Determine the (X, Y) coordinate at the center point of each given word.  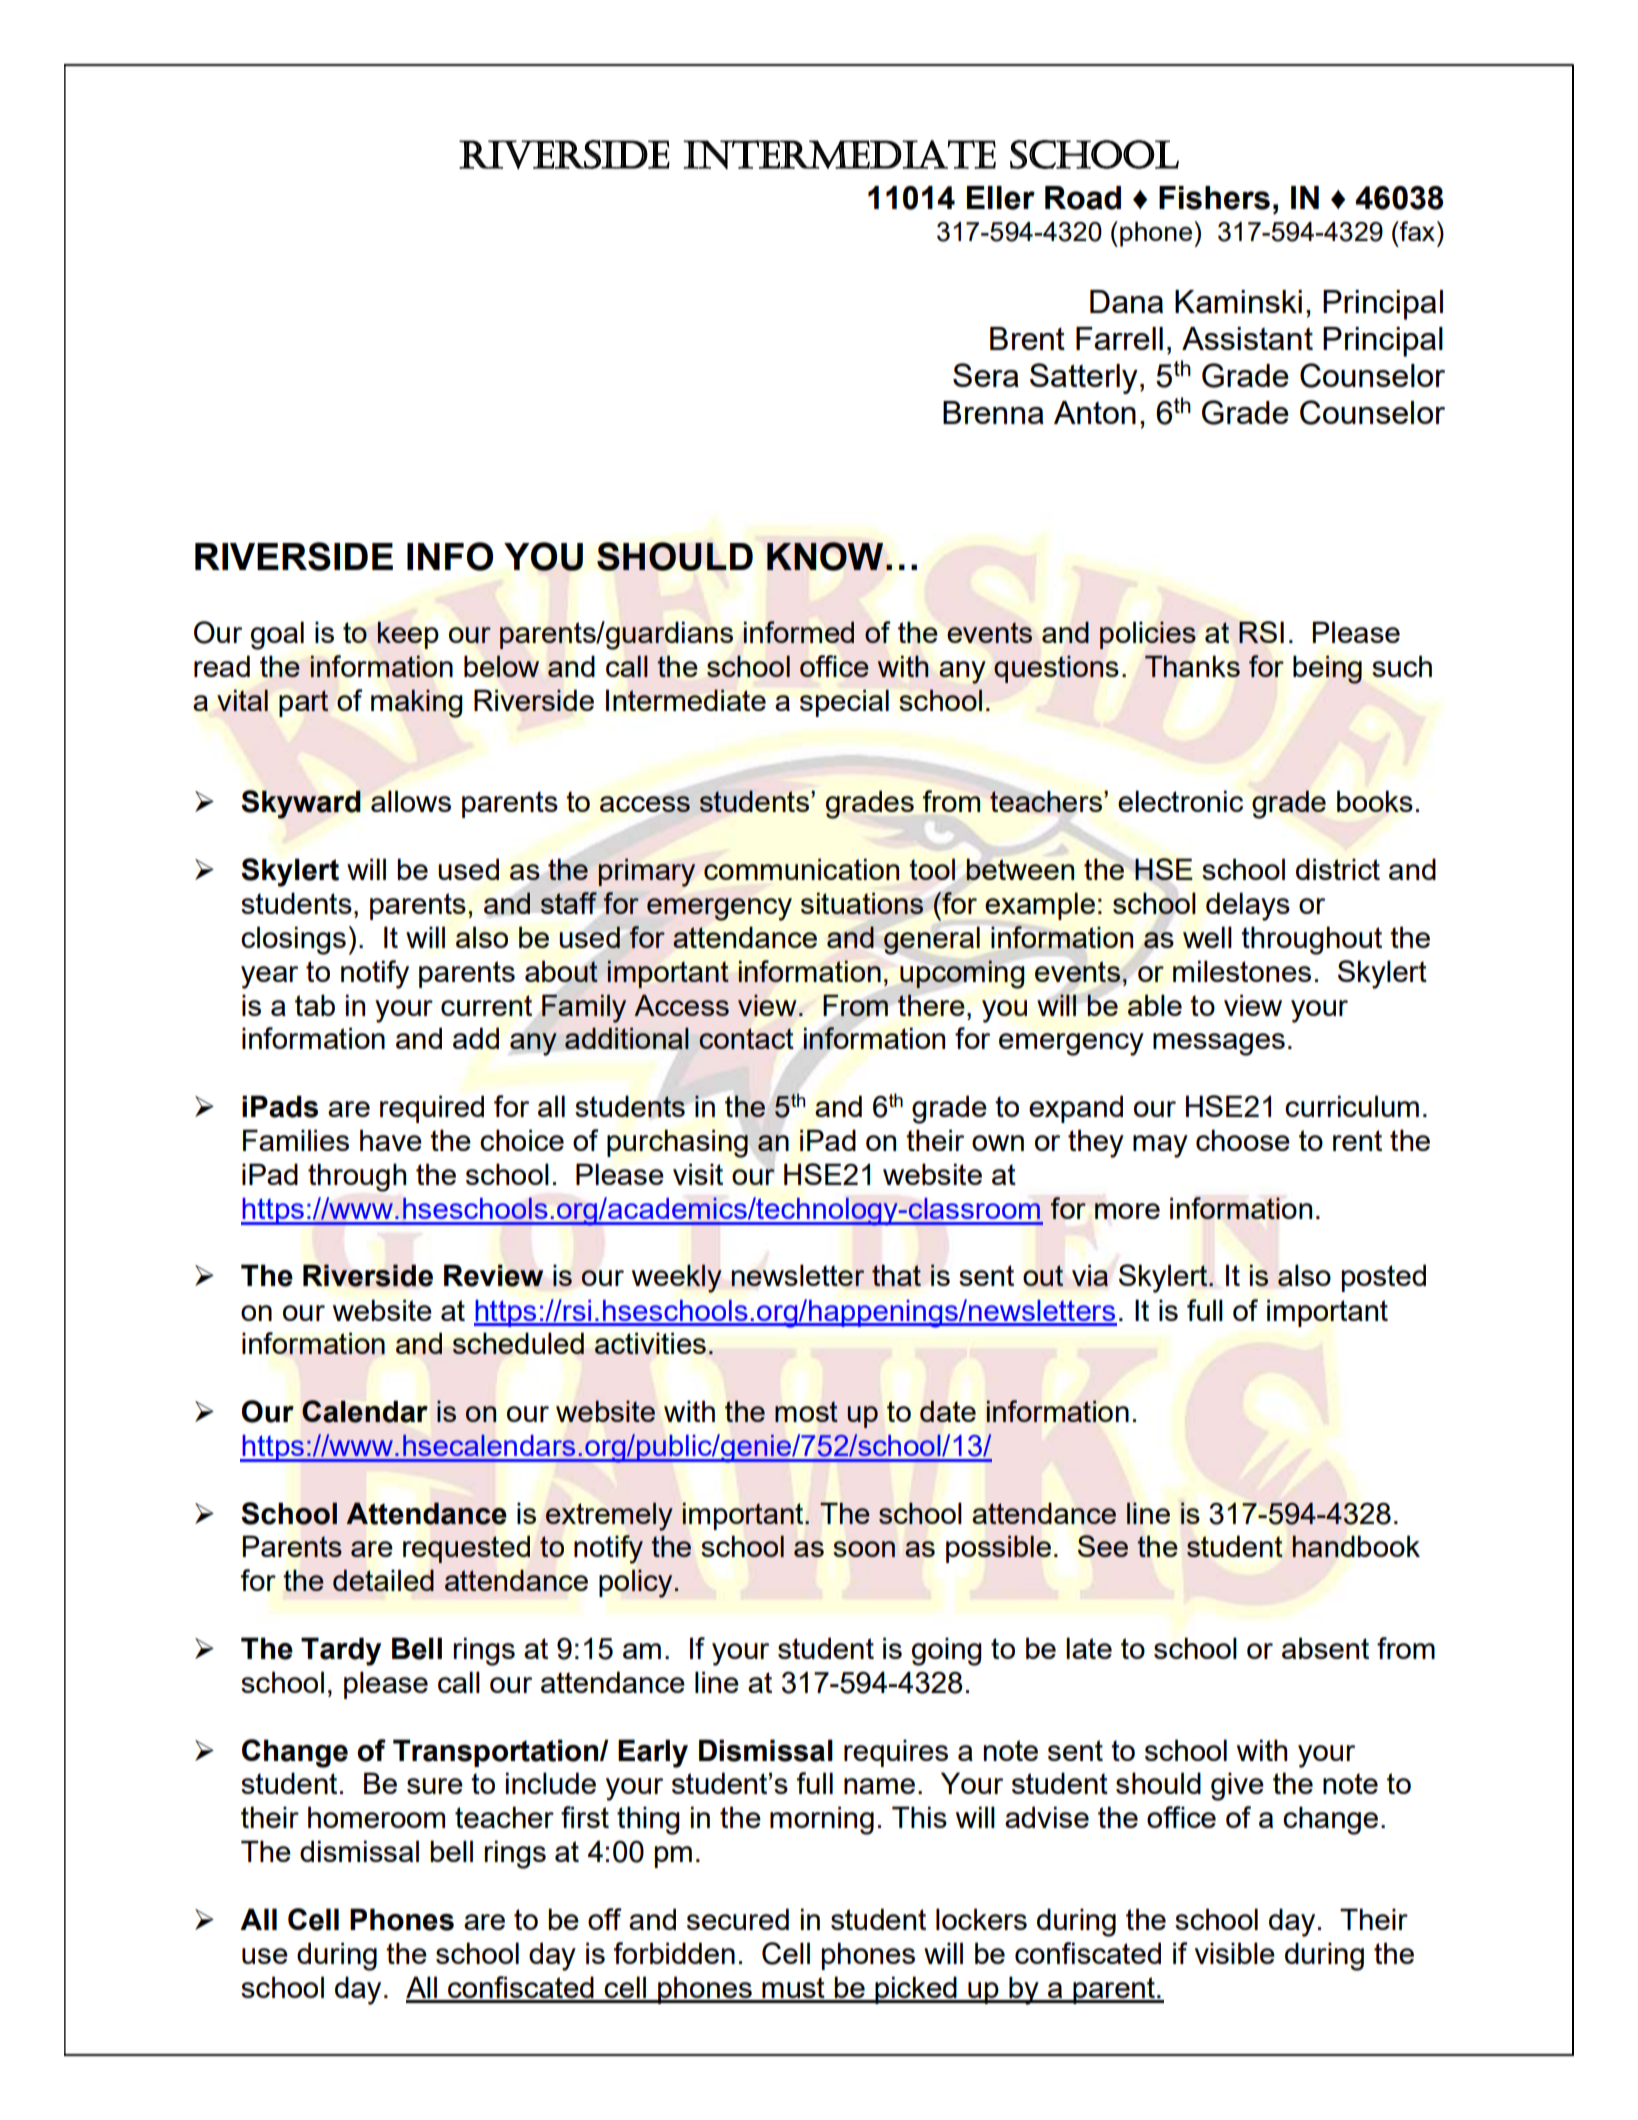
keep (408, 635)
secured (738, 1919)
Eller (1001, 198)
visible (1235, 1953)
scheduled (518, 1343)
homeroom (376, 1817)
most (806, 1411)
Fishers (1214, 198)
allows (411, 801)
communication (801, 869)
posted (1384, 1278)
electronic (1180, 801)
